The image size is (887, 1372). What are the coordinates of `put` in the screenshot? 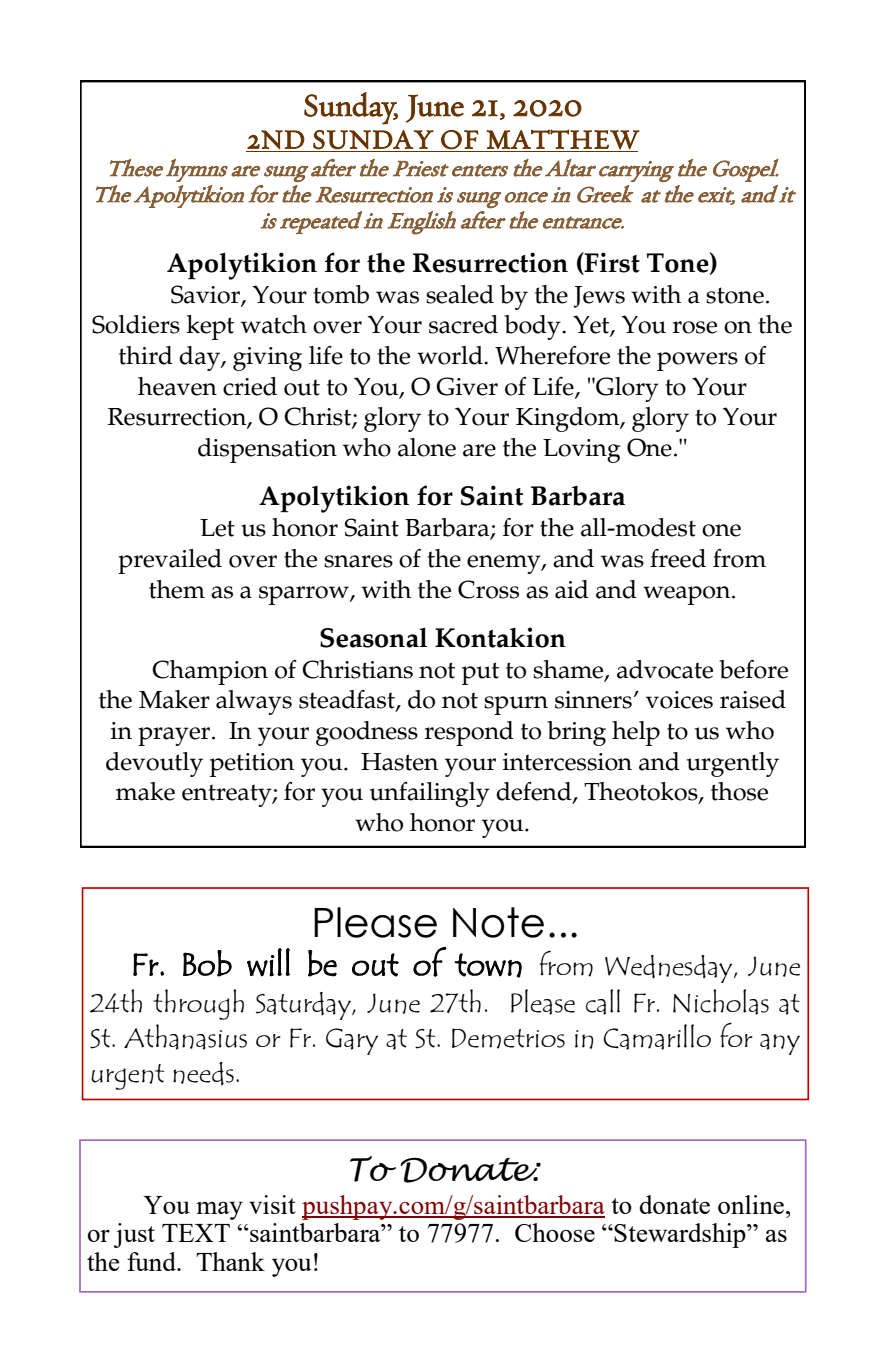 It's located at (480, 673).
